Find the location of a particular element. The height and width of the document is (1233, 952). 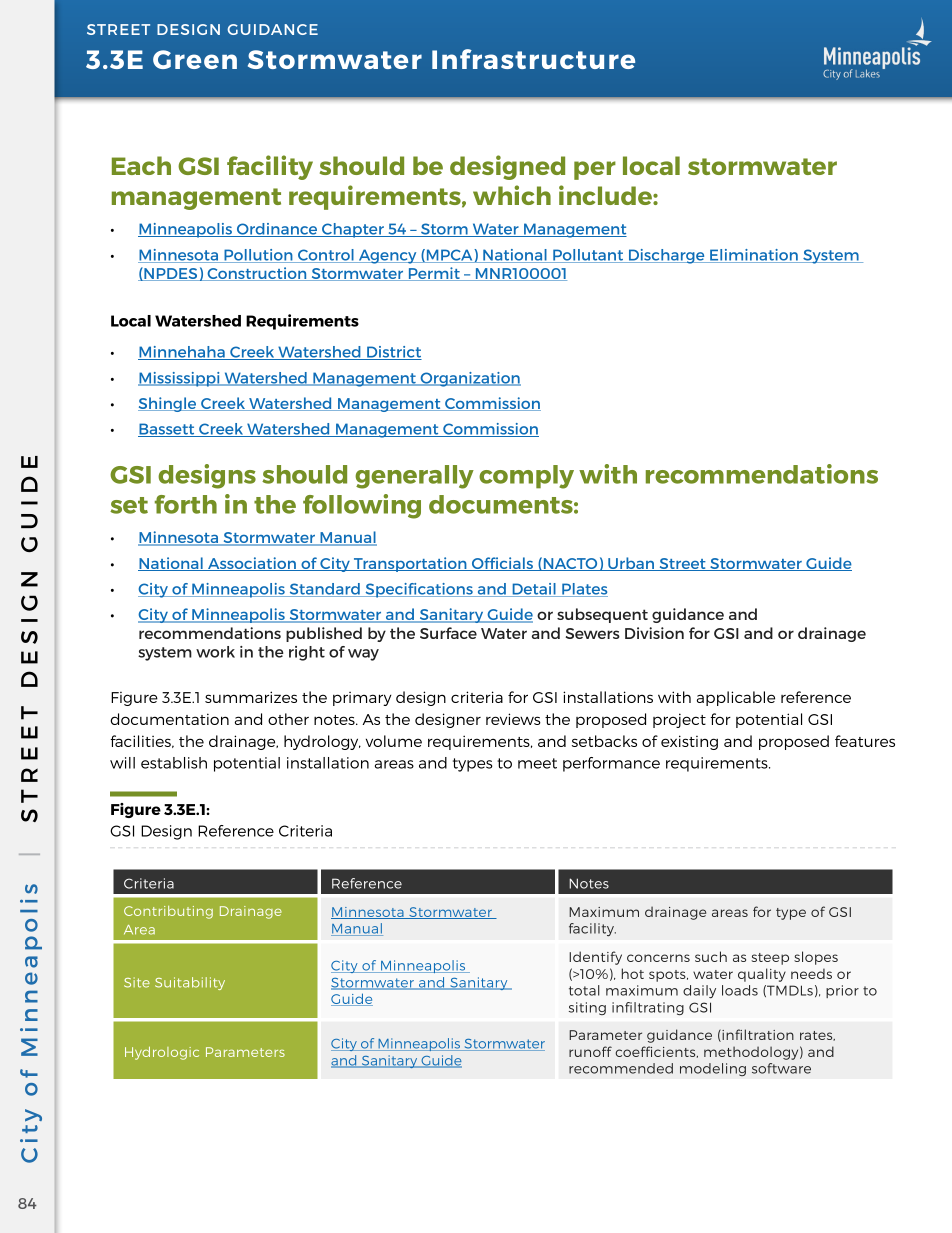

Officials is located at coordinates (502, 564).
